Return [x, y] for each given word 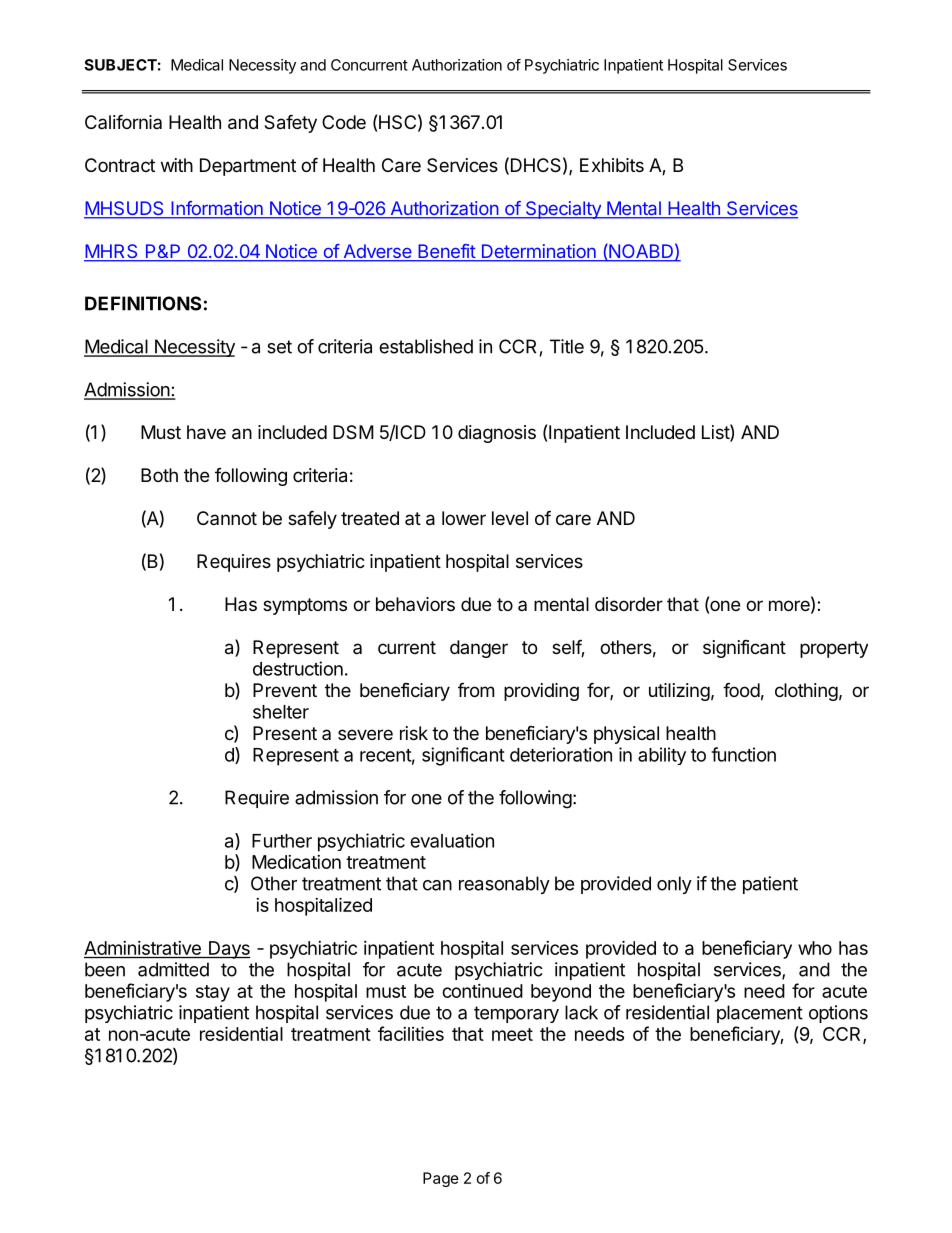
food [741, 689]
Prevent [285, 690]
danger [479, 649]
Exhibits [612, 165]
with [177, 165]
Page [441, 1179]
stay [213, 993]
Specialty [563, 210]
